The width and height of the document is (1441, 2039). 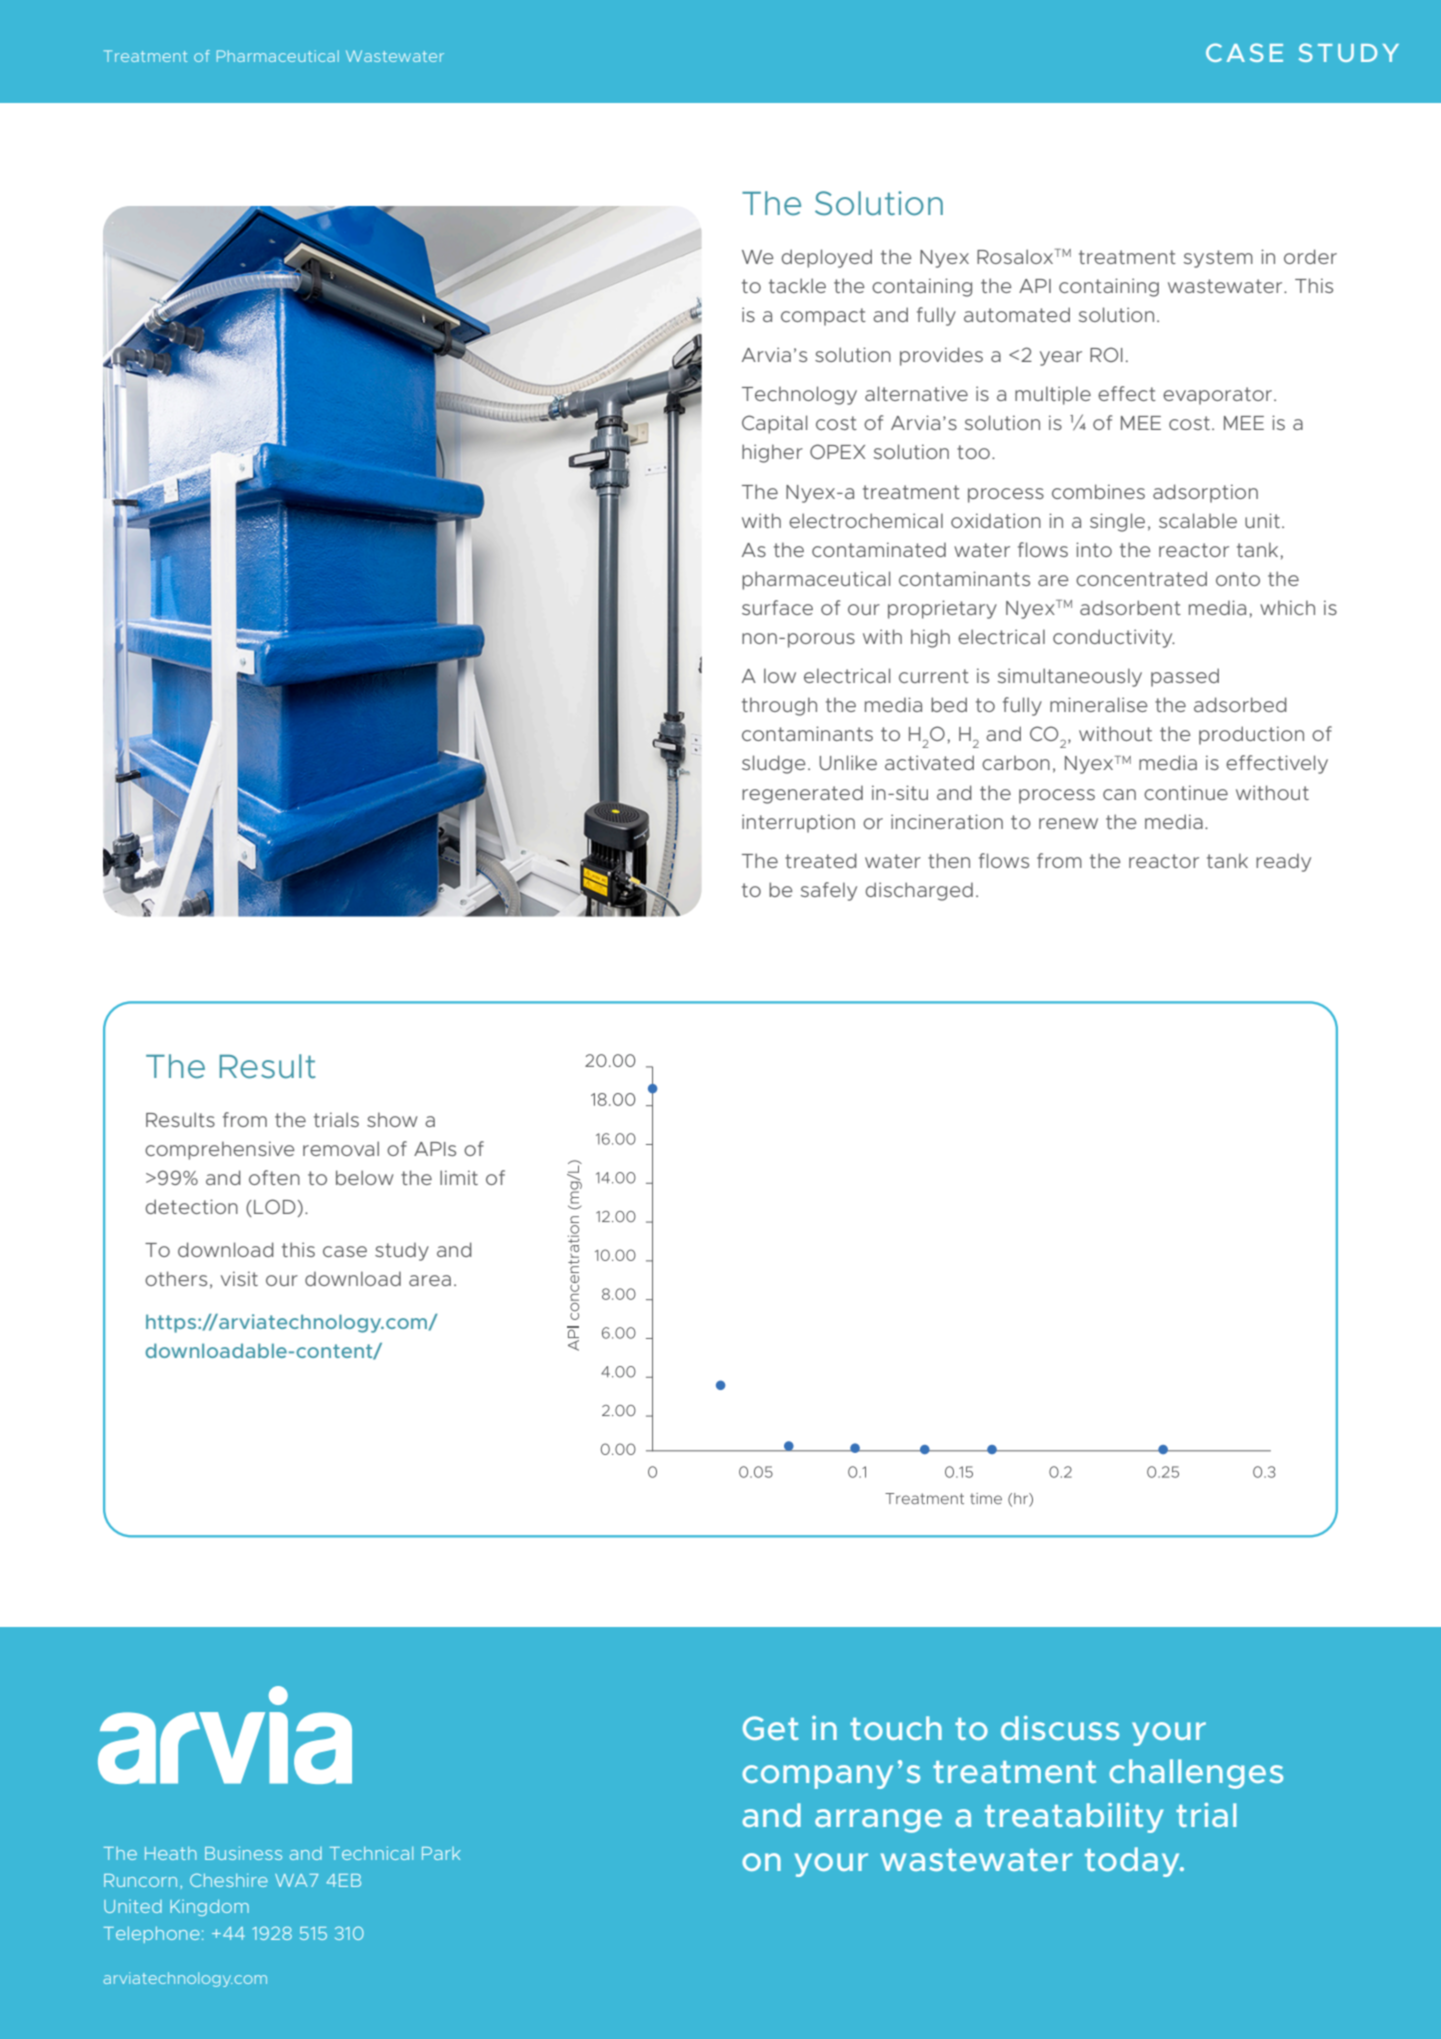 What do you see at coordinates (1218, 259) in the document?
I see `system` at bounding box center [1218, 259].
